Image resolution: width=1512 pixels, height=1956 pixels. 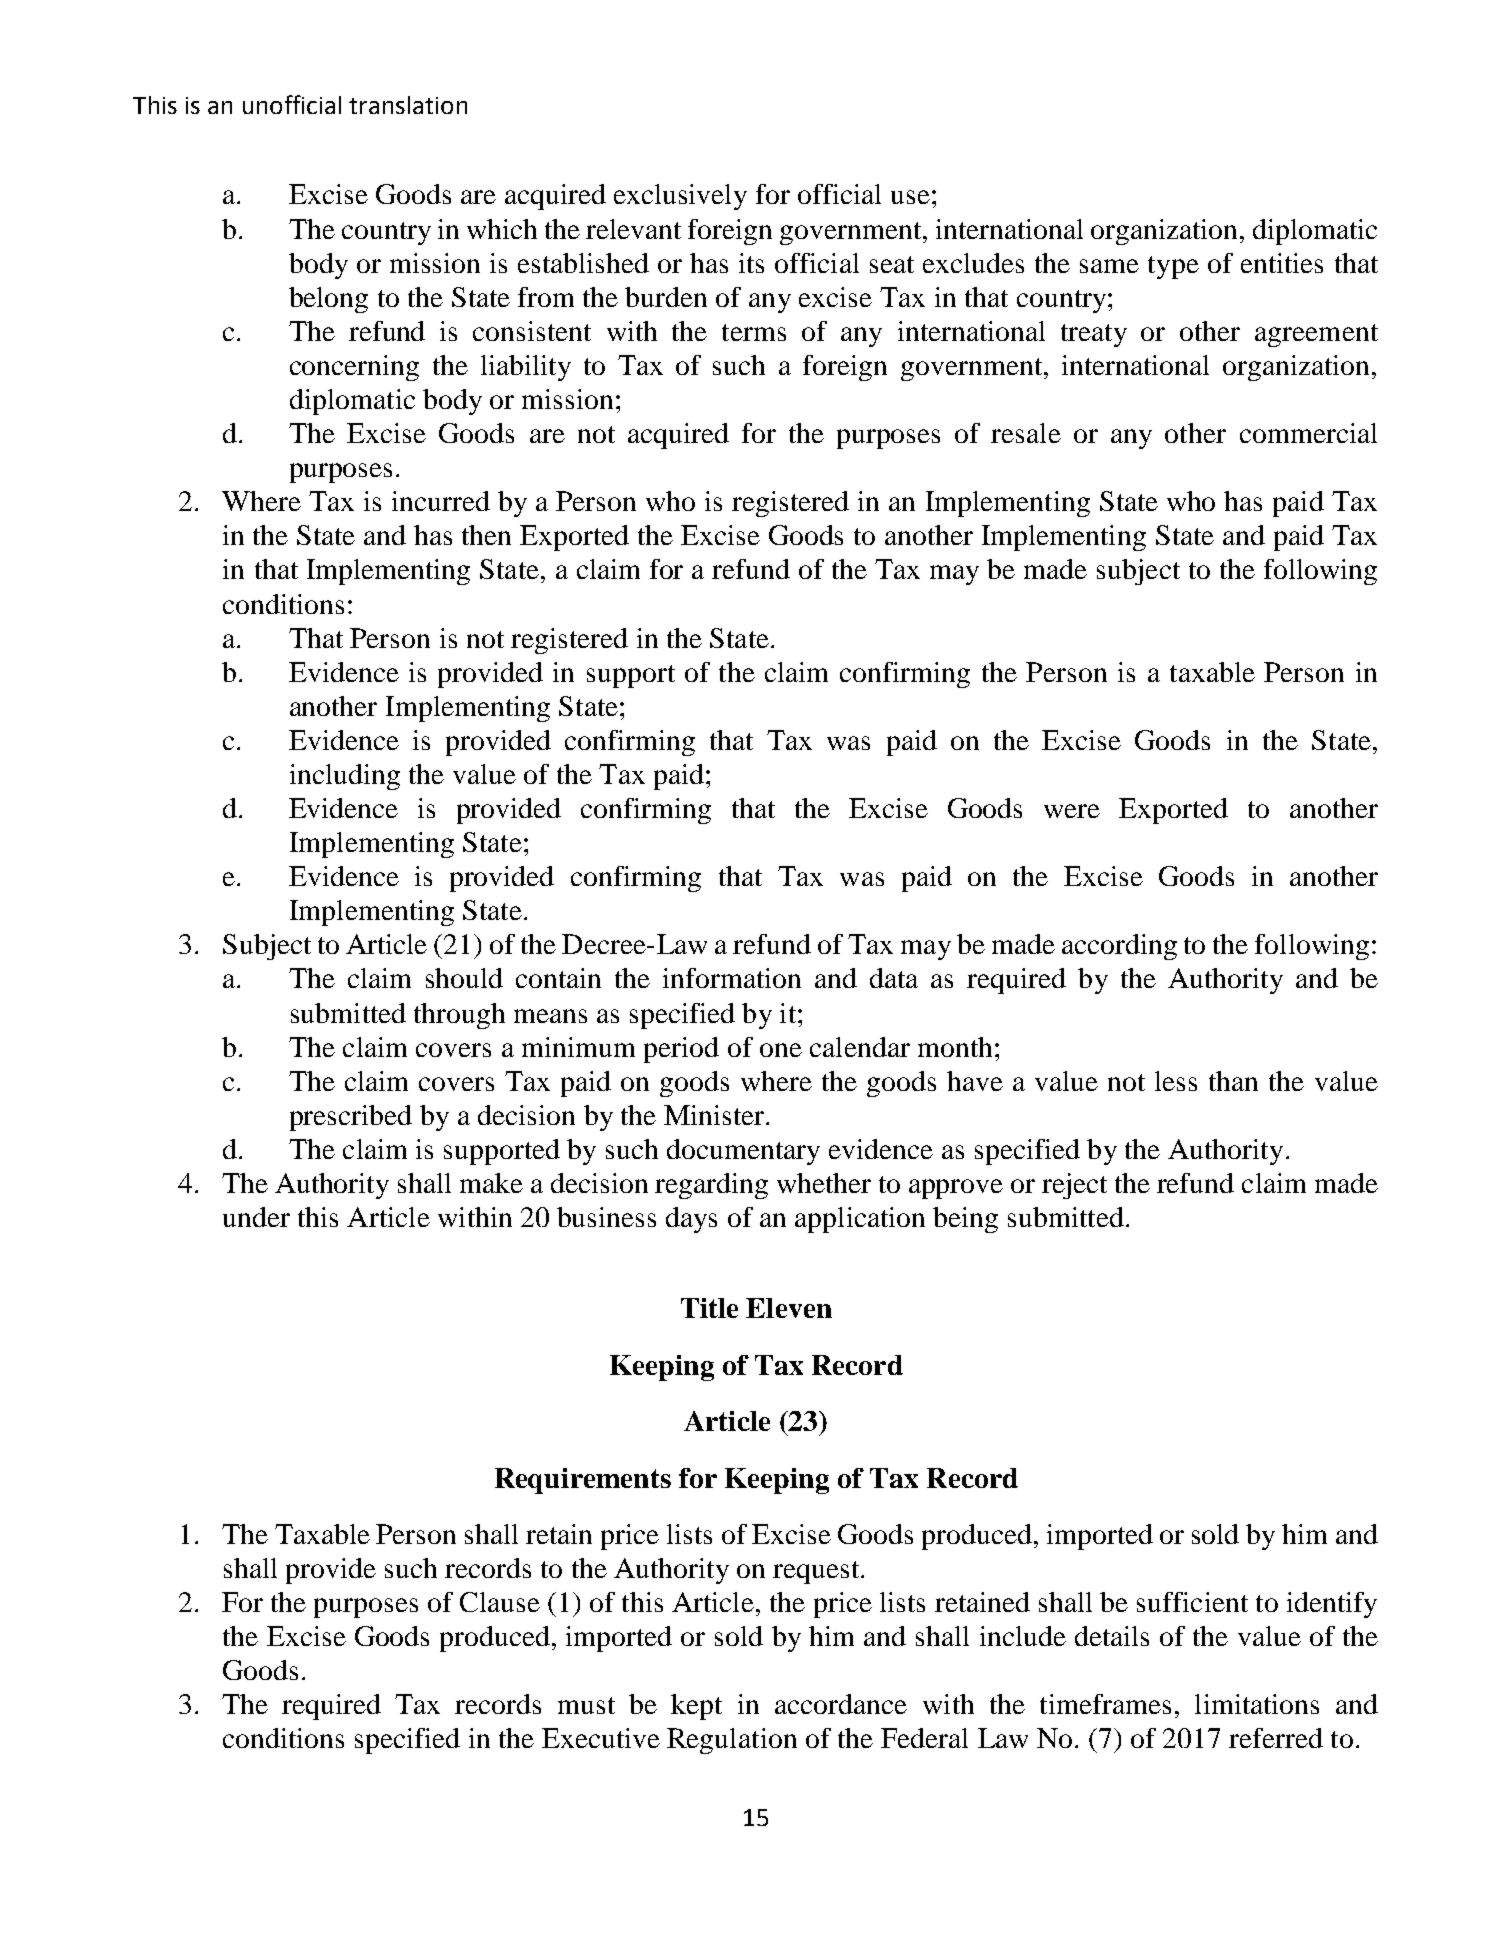 I want to click on translation, so click(x=408, y=105).
